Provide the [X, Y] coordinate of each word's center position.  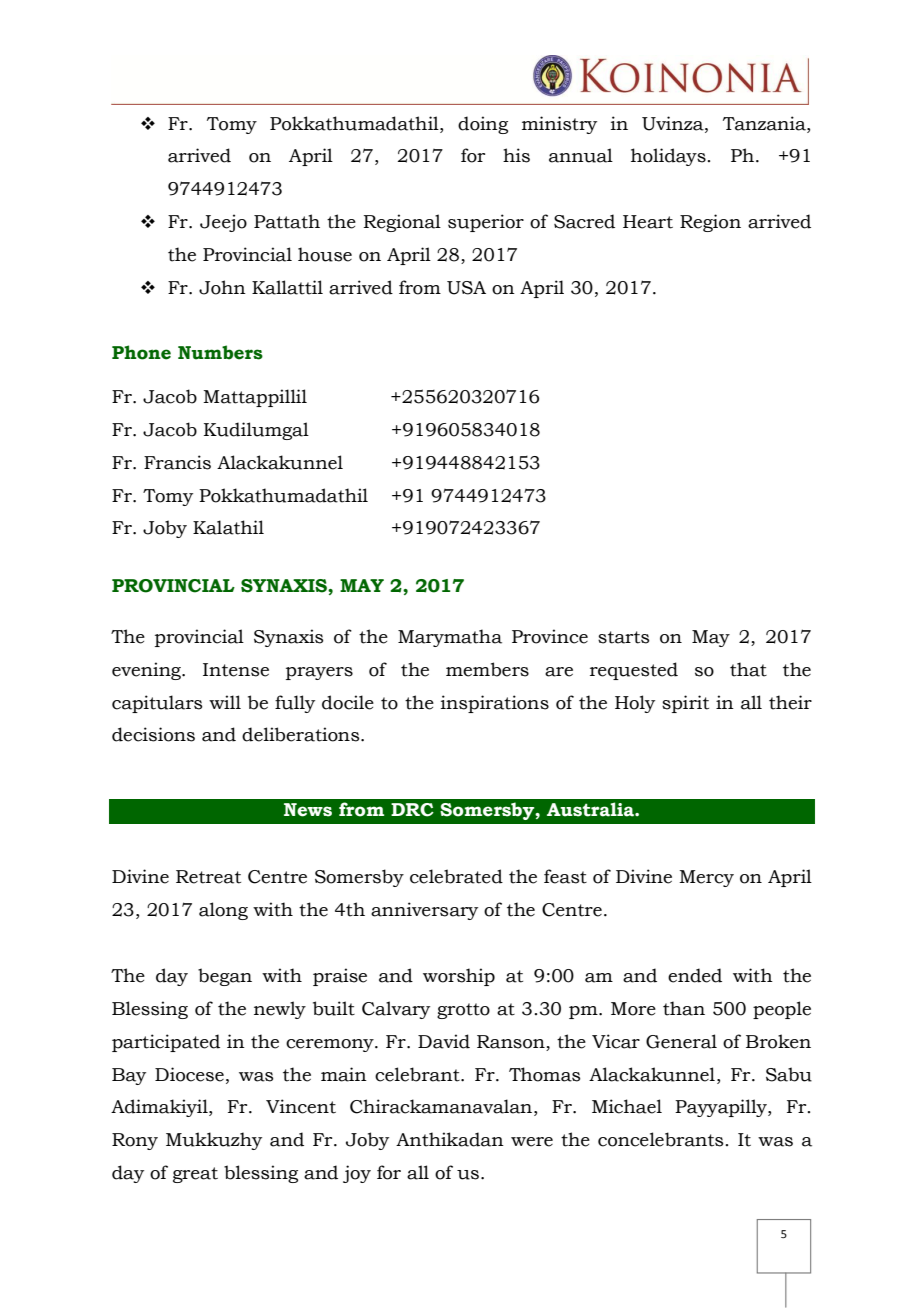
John [222, 287]
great [195, 1175]
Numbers [220, 352]
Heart [648, 222]
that [748, 669]
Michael [627, 1106]
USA [466, 288]
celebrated [456, 876]
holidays [669, 157]
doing [483, 125]
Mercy [706, 878]
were [532, 1142]
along [223, 911]
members [487, 669]
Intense [236, 670]
